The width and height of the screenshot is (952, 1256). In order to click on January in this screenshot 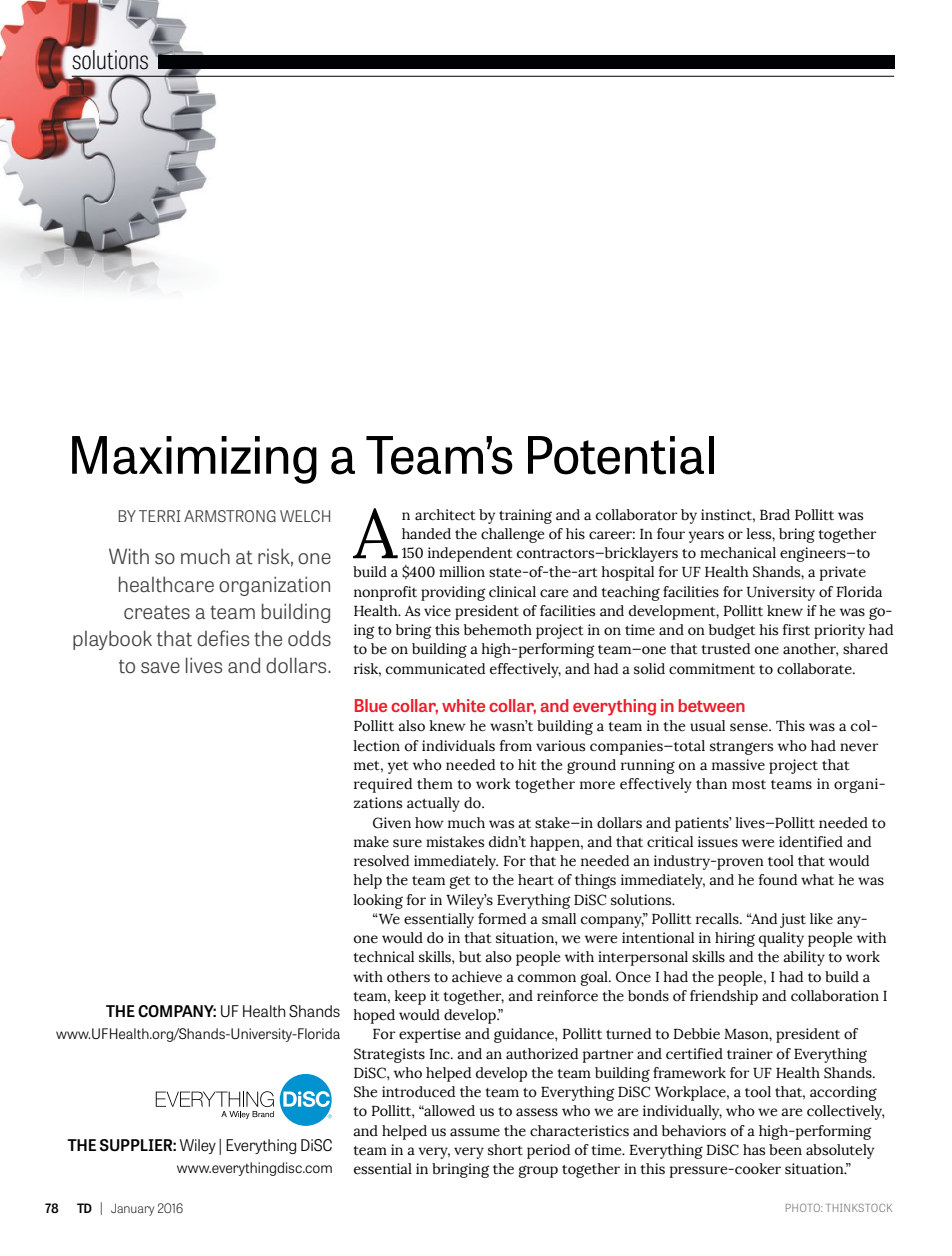, I will do `click(132, 1209)`.
